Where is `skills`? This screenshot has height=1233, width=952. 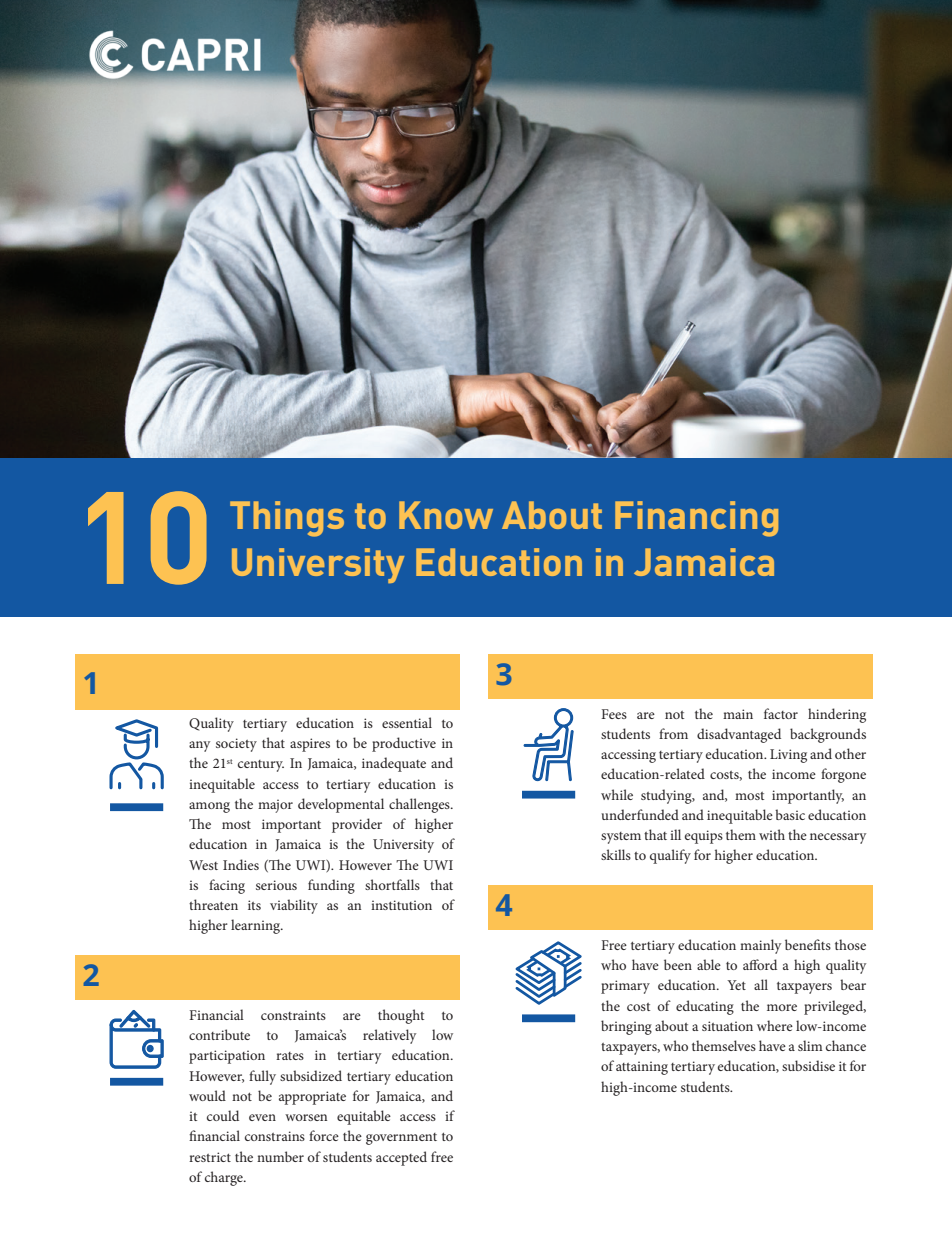 skills is located at coordinates (616, 854).
